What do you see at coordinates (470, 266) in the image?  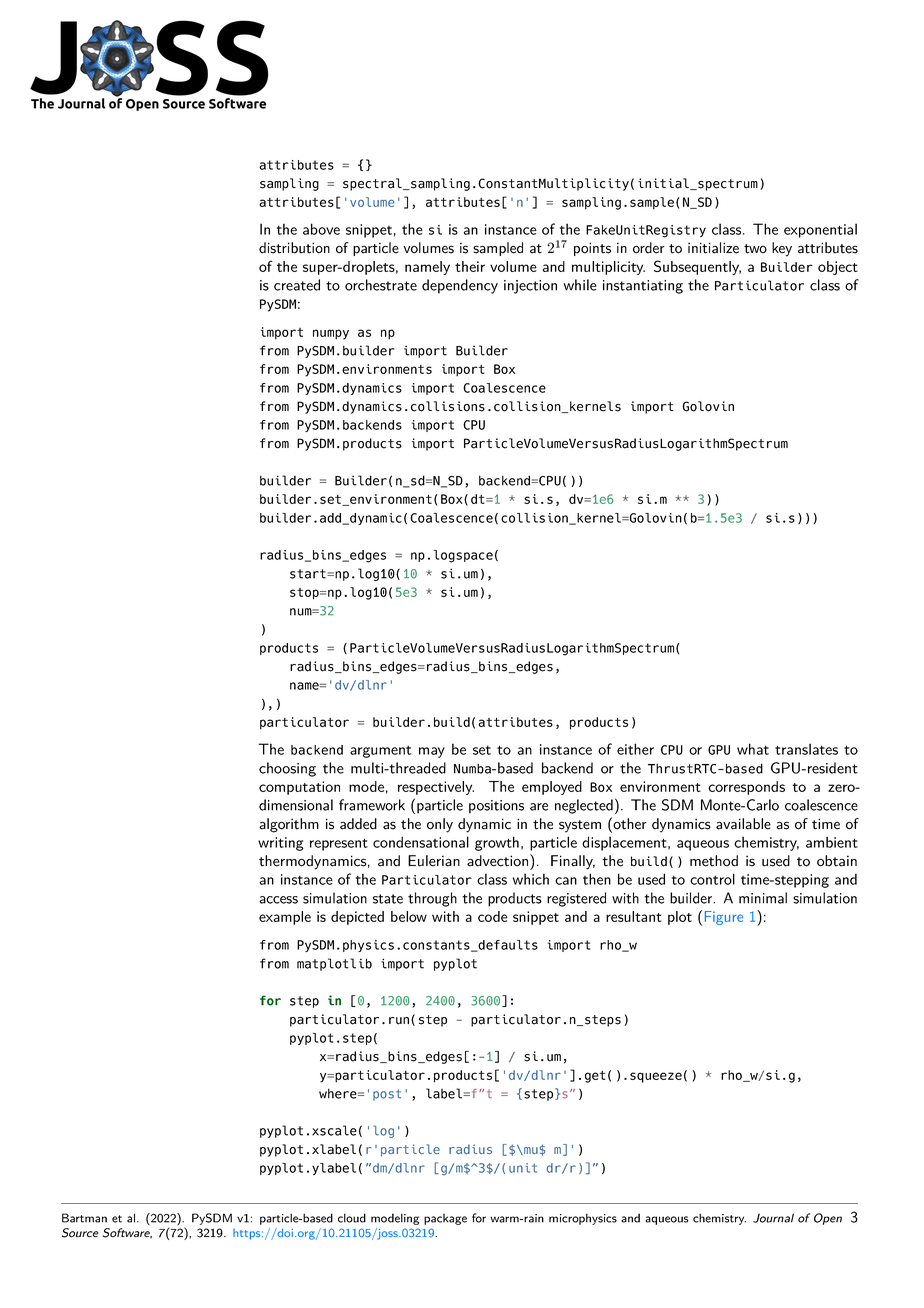 I see `their` at bounding box center [470, 266].
